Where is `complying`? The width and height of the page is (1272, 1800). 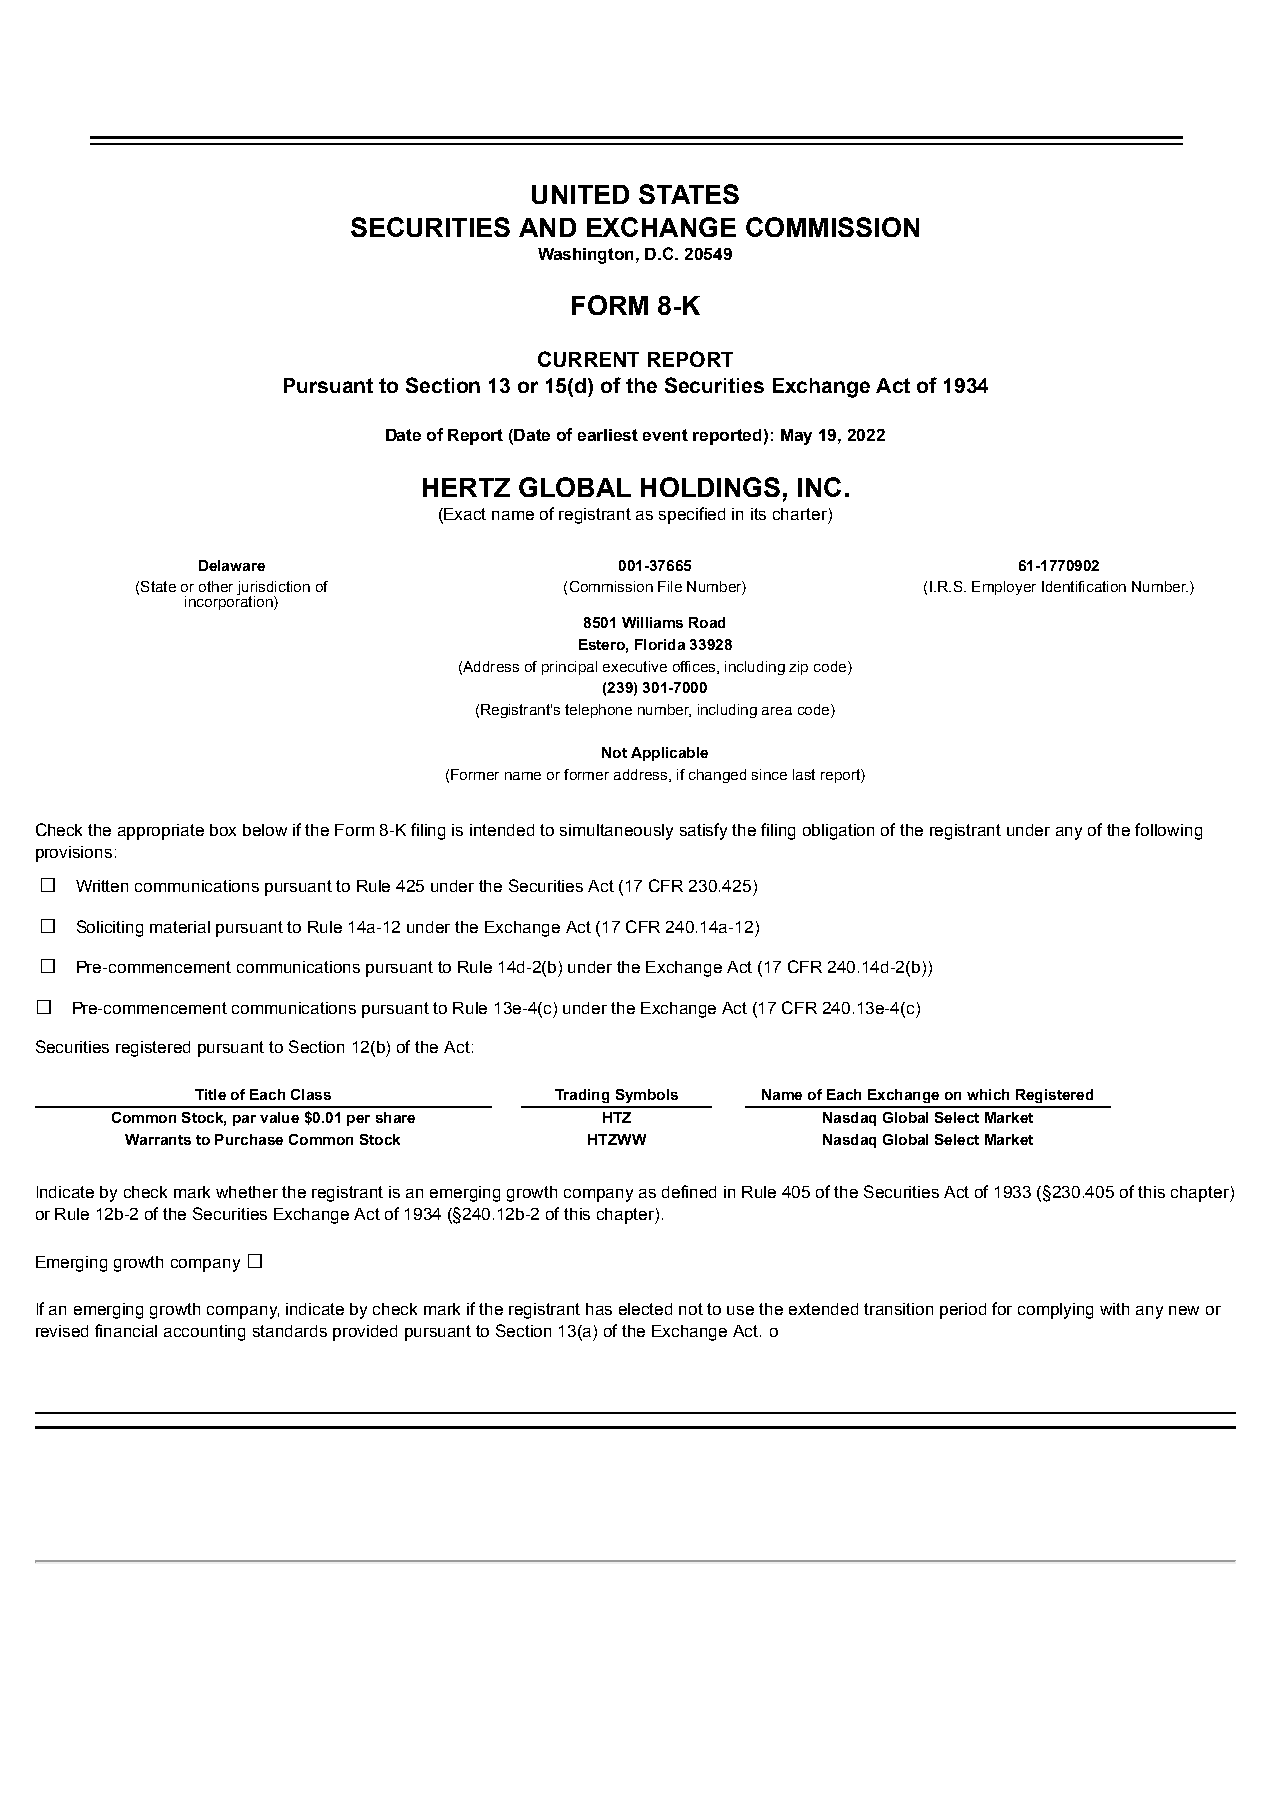 complying is located at coordinates (1055, 1311).
